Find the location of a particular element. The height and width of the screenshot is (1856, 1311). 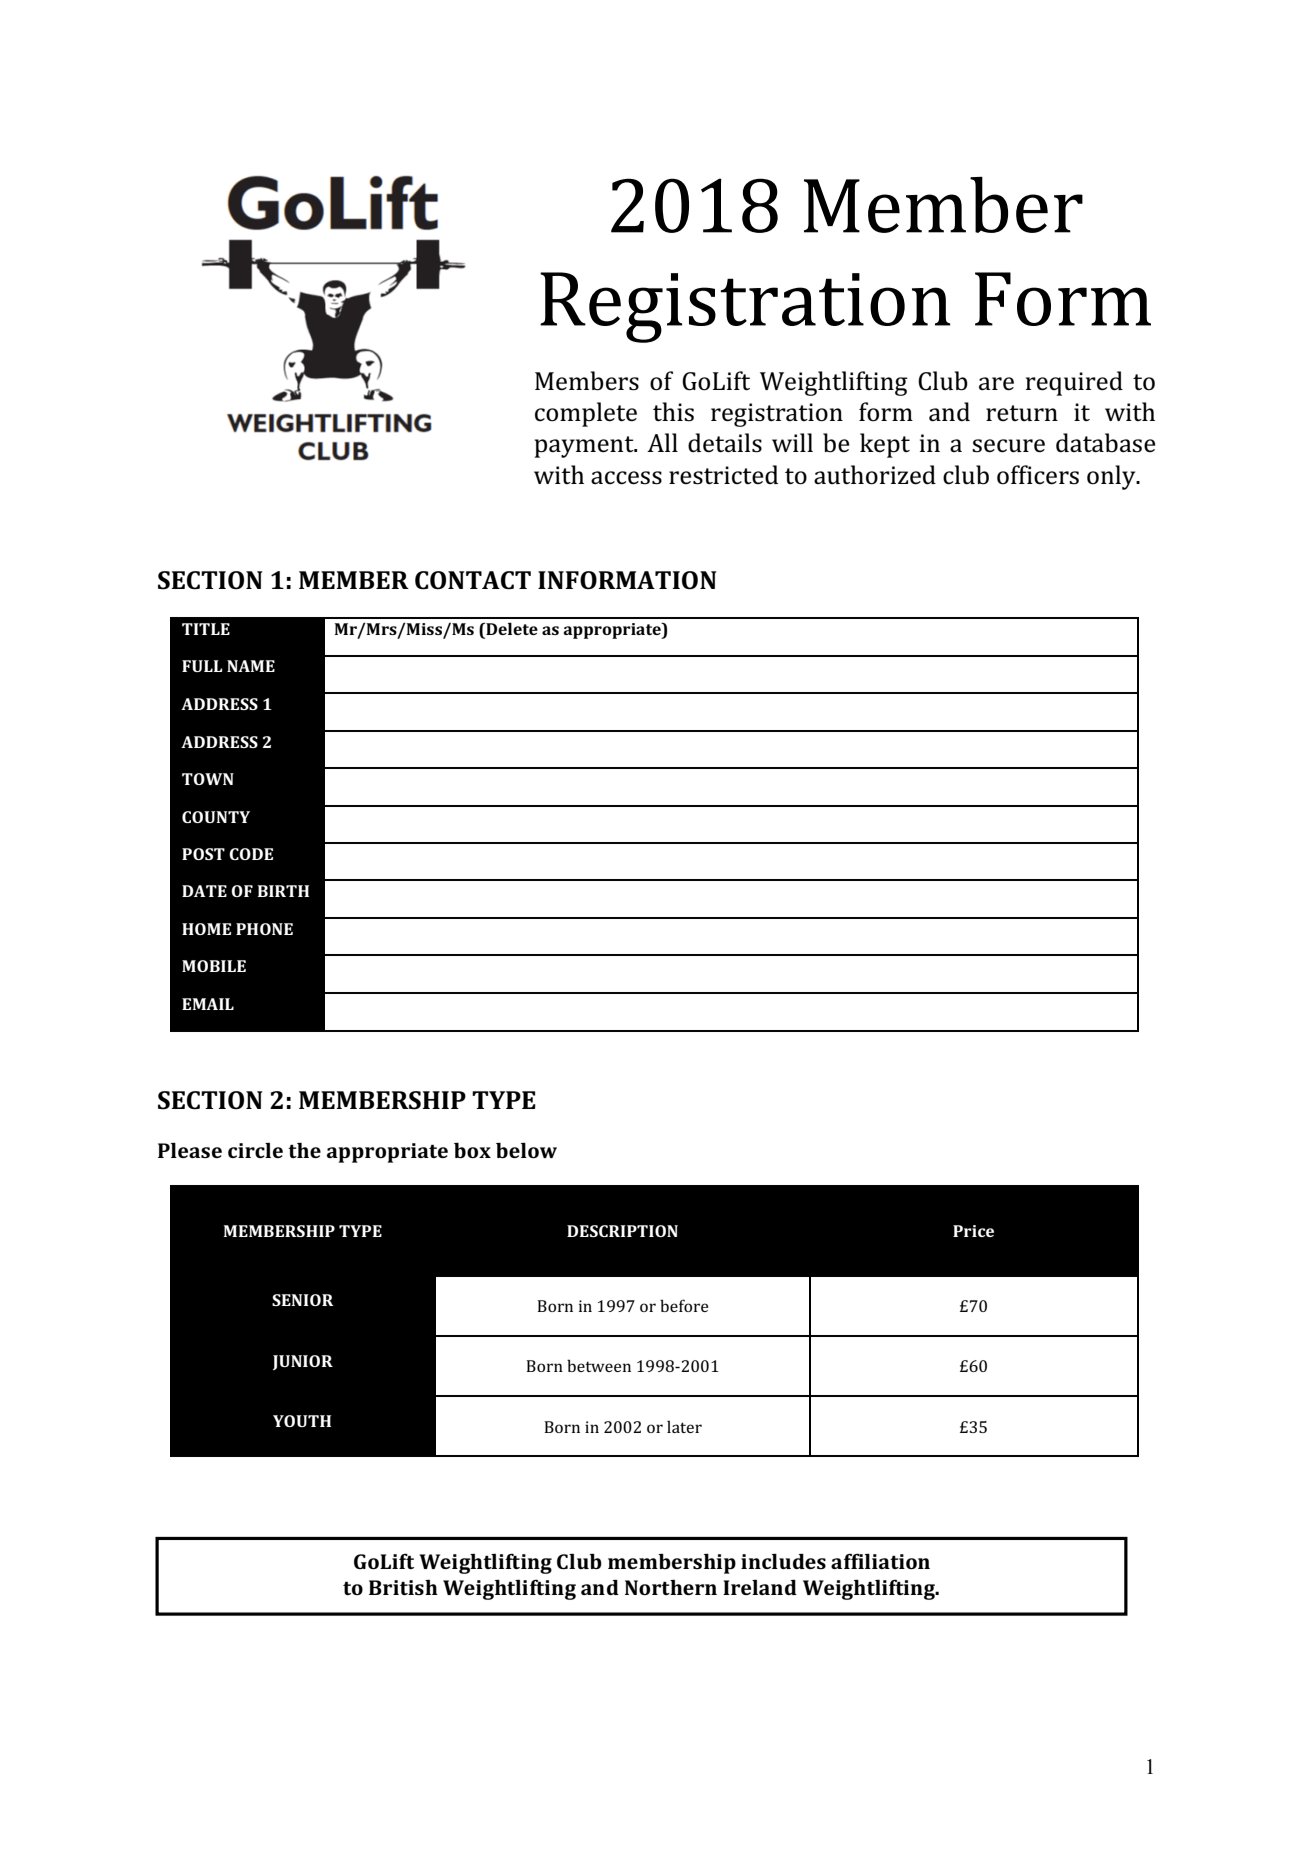

complete is located at coordinates (586, 414).
